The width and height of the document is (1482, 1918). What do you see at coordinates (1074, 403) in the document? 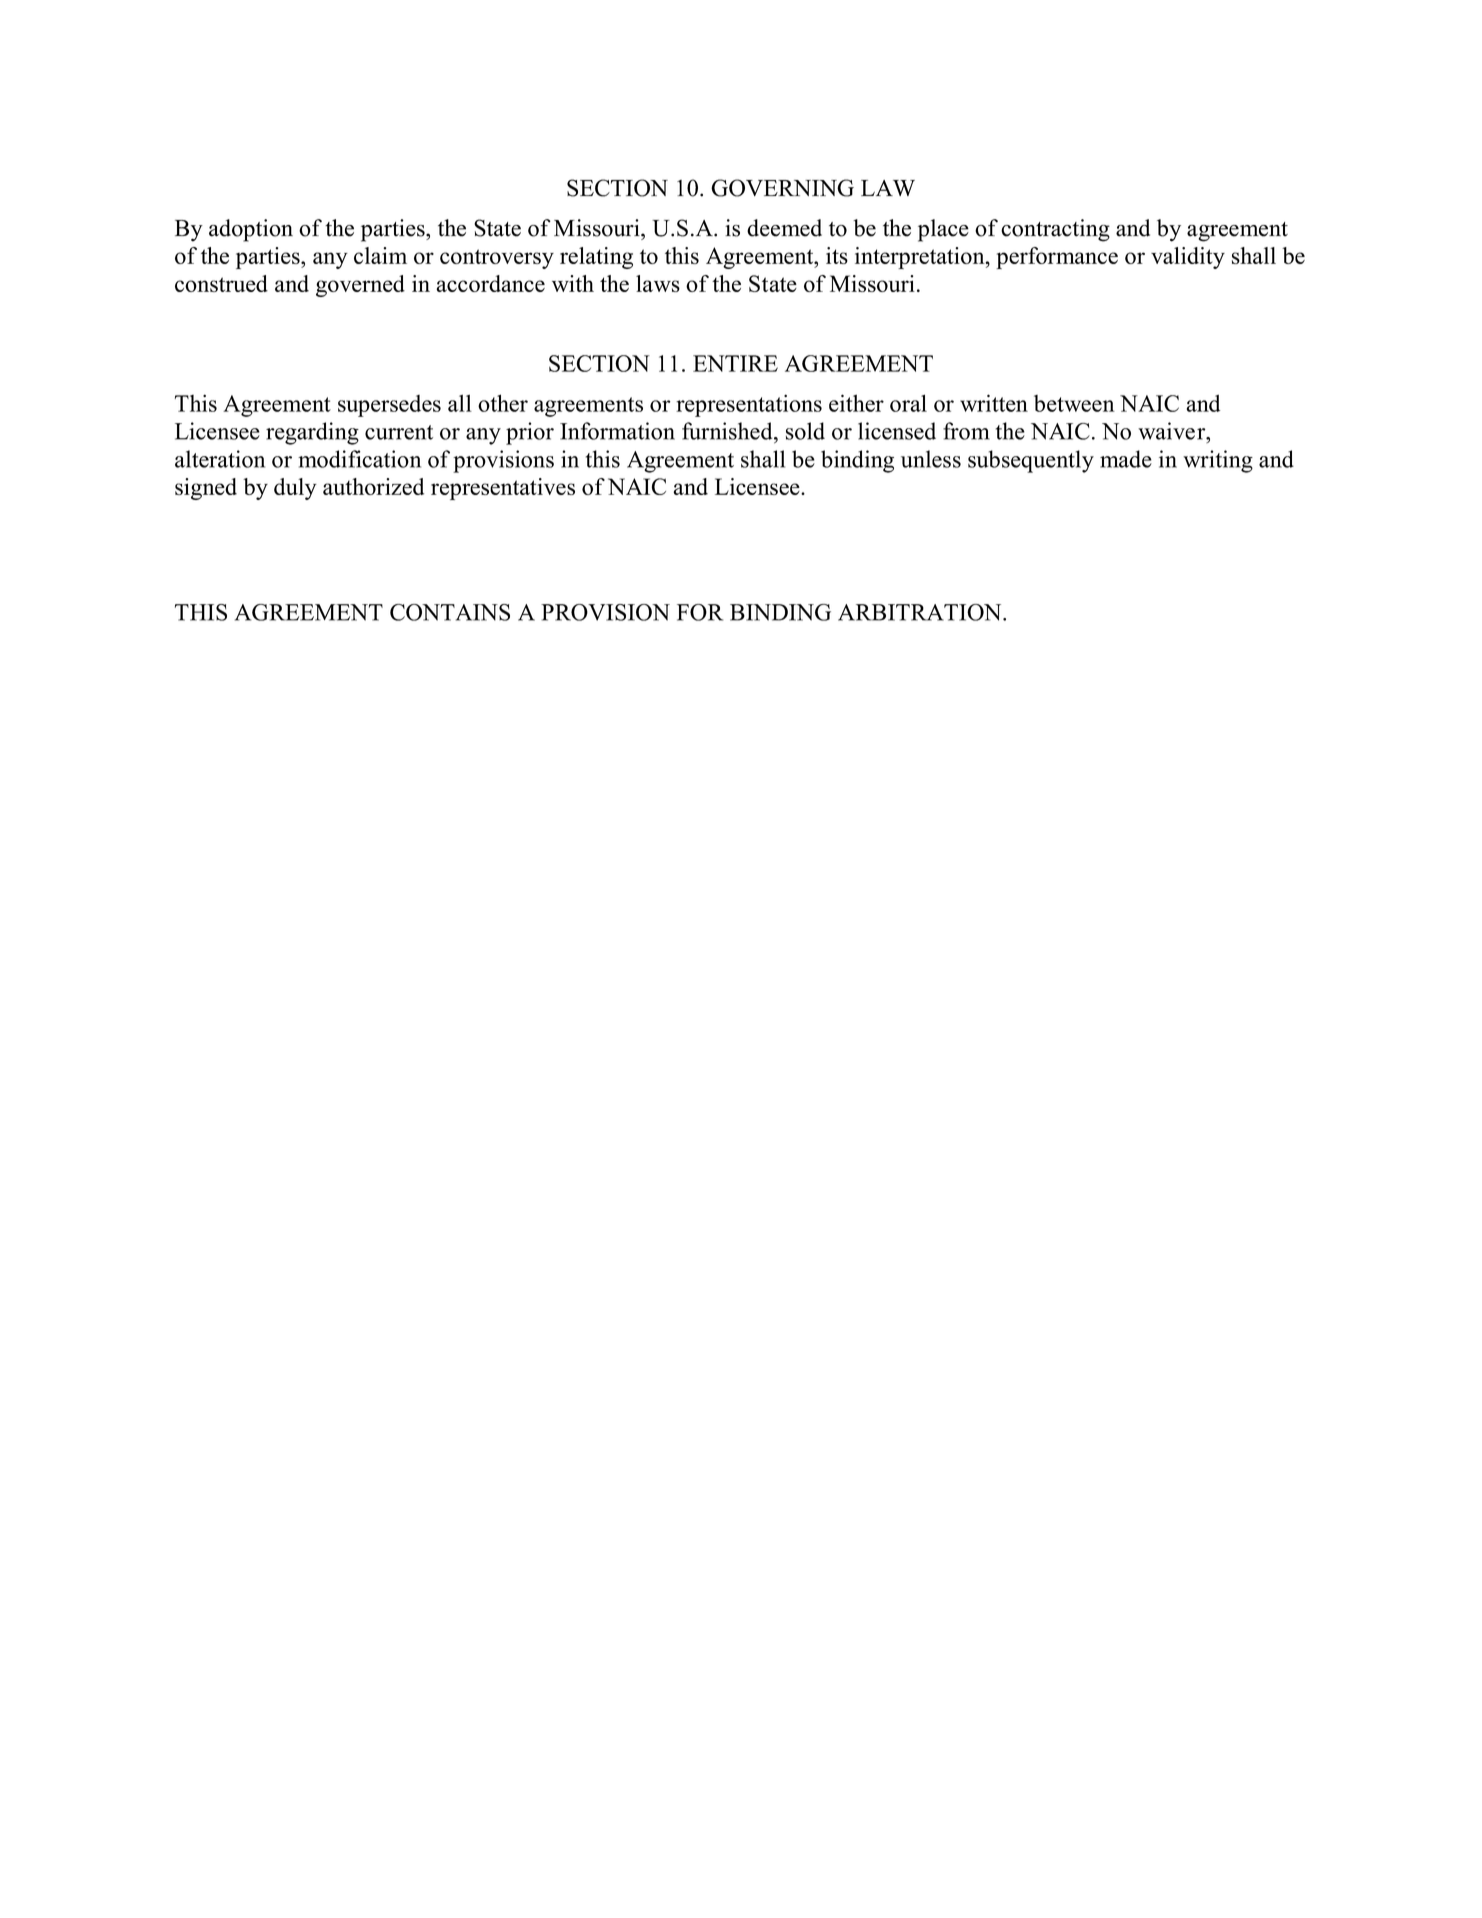
I see `between` at bounding box center [1074, 403].
